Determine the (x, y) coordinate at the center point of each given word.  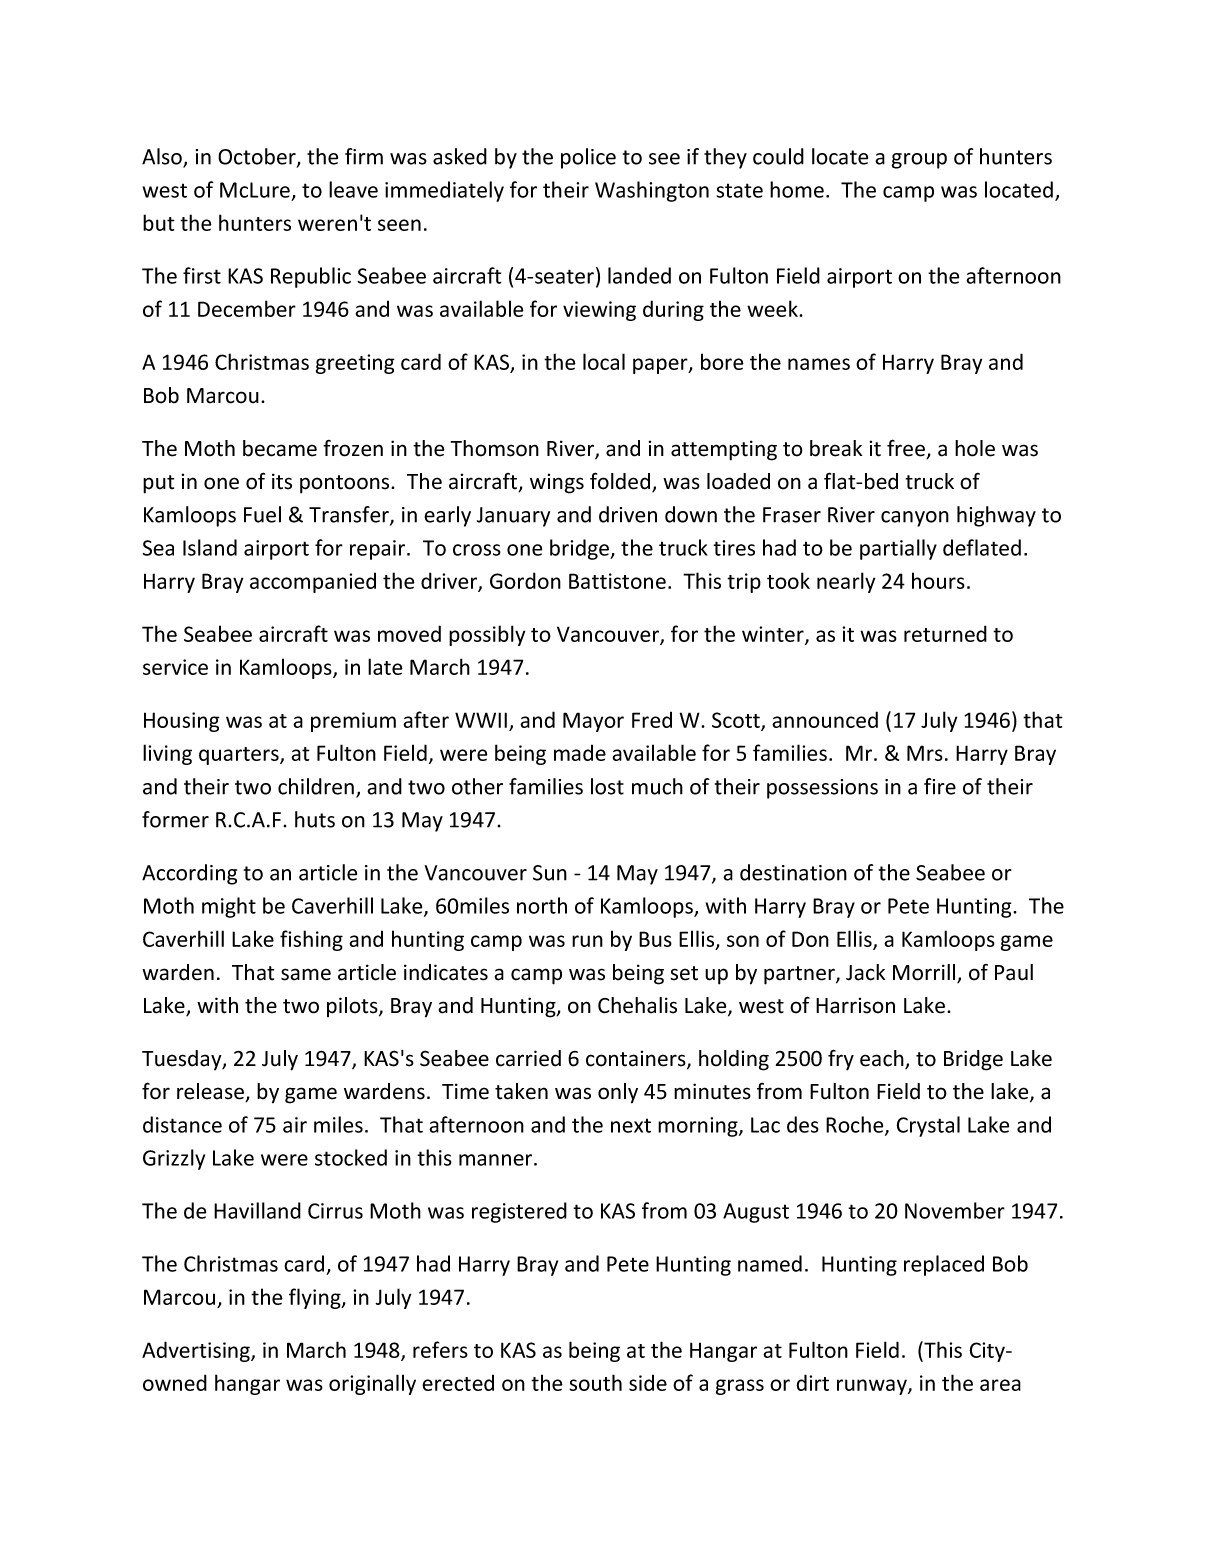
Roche (856, 1125)
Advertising (197, 1351)
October (258, 157)
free (907, 449)
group (919, 161)
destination (793, 872)
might (229, 907)
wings (557, 483)
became (280, 448)
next (631, 1125)
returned (945, 633)
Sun (550, 873)
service (175, 667)
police (588, 158)
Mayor (593, 722)
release (211, 1092)
